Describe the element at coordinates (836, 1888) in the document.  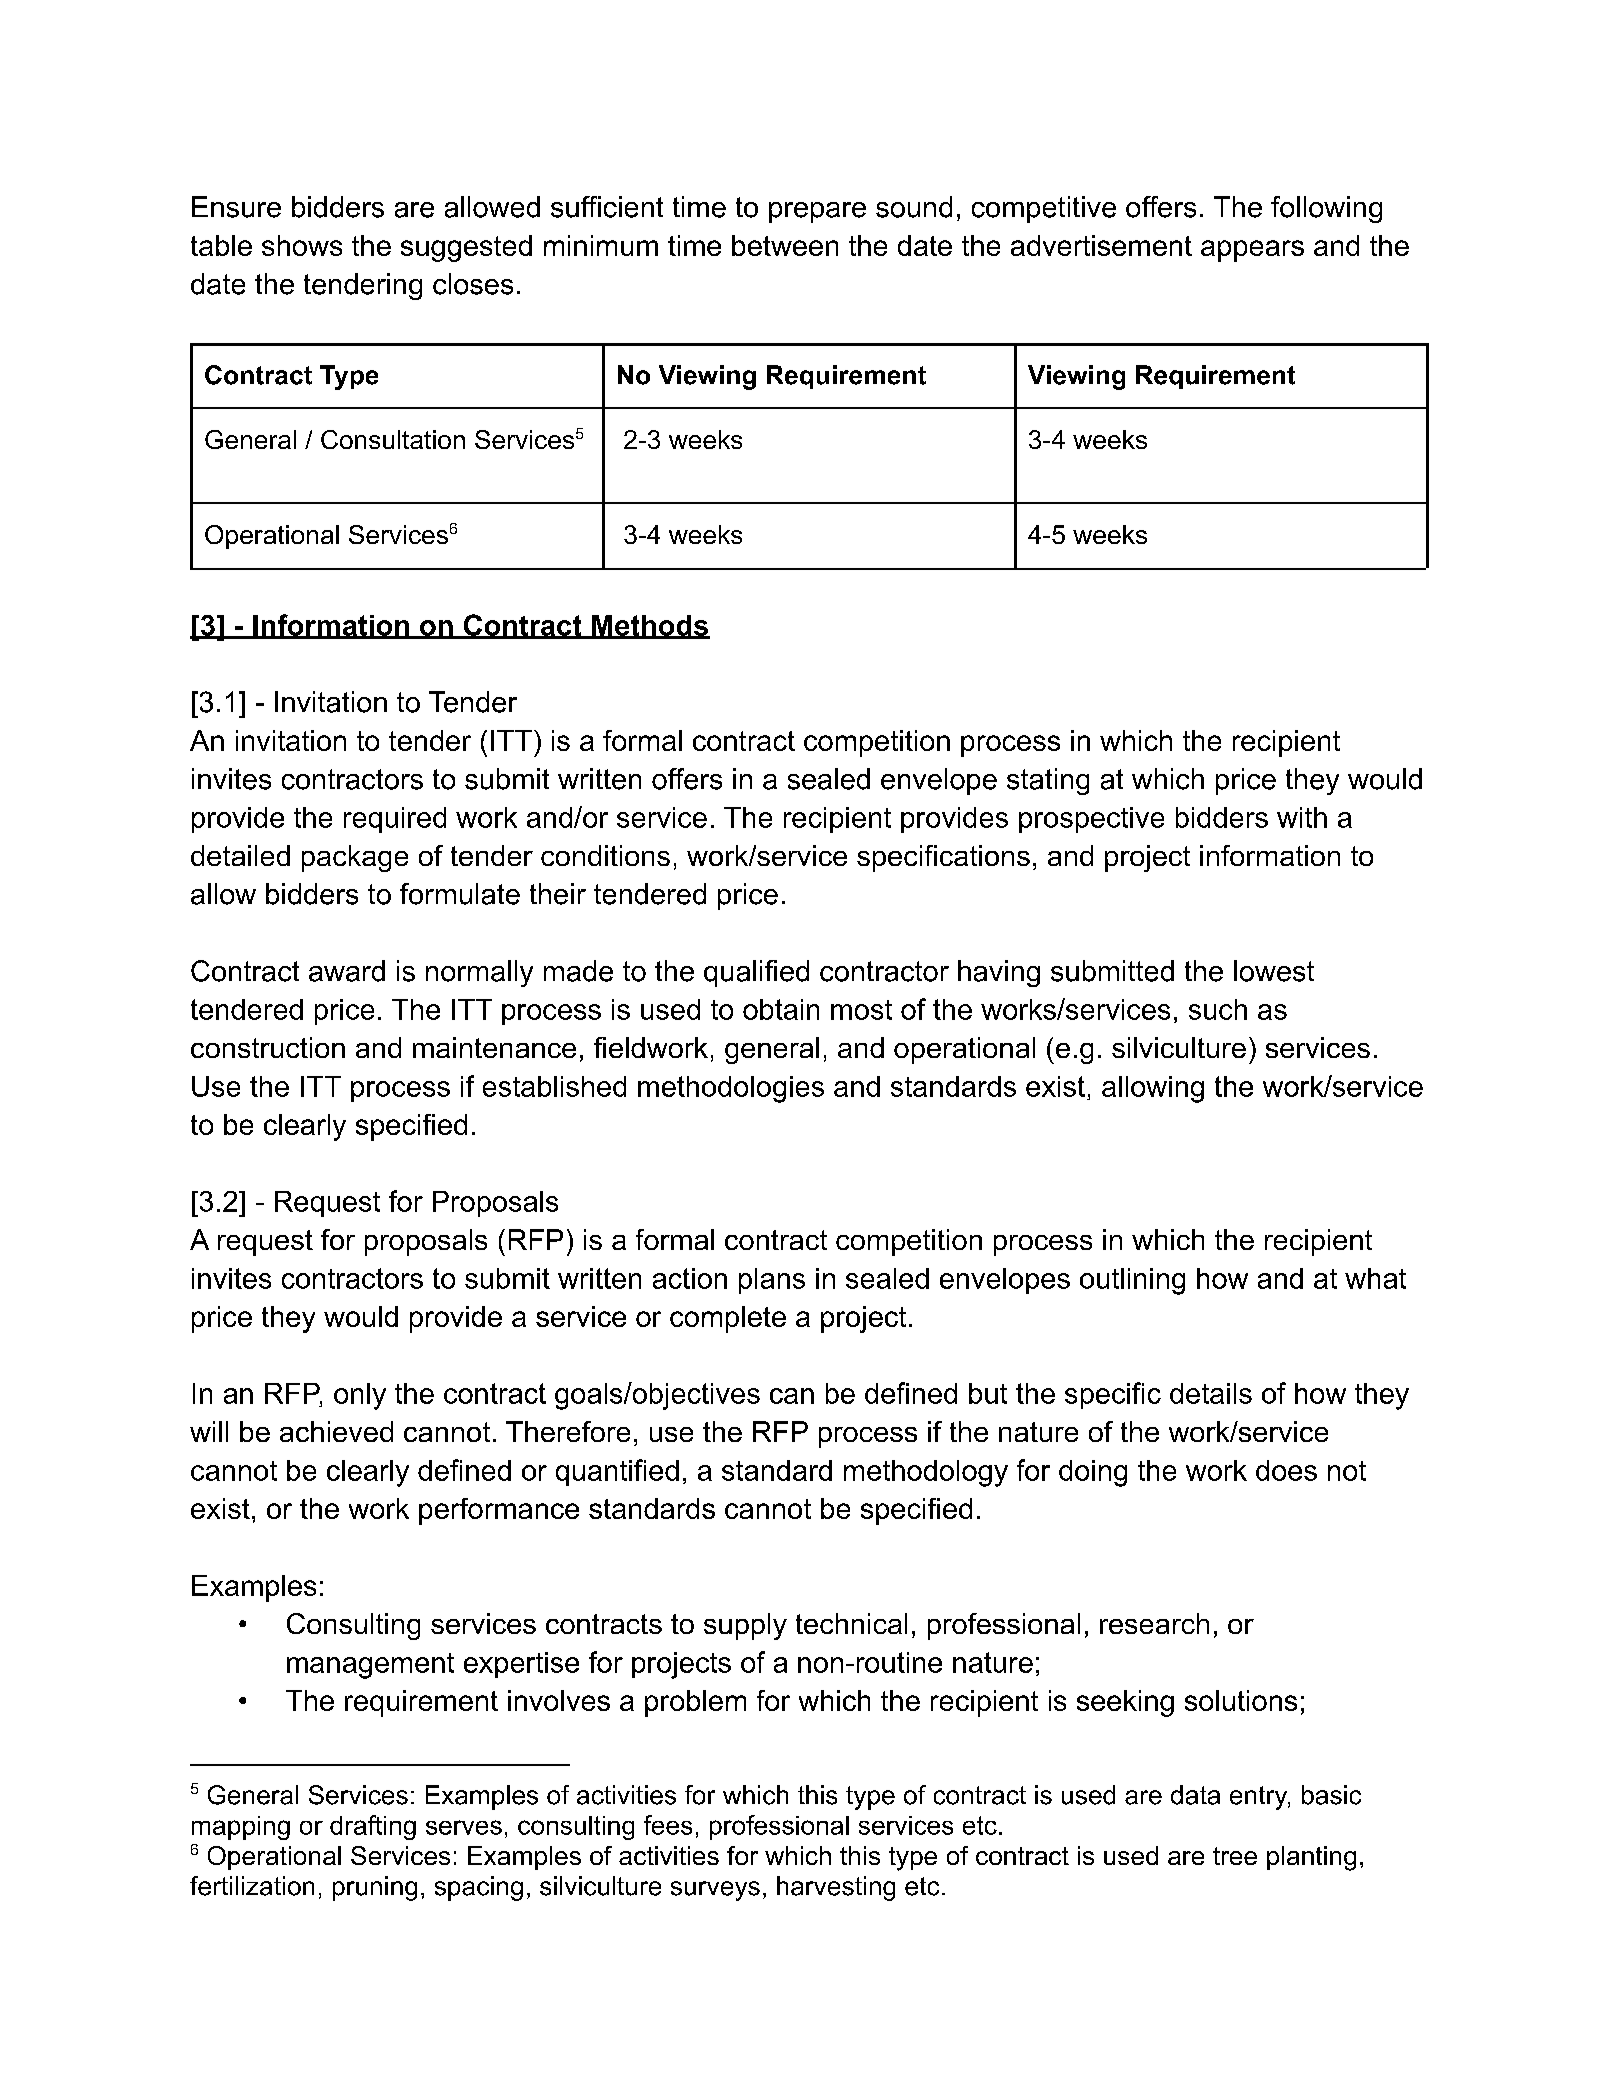
I see `harvesting` at that location.
